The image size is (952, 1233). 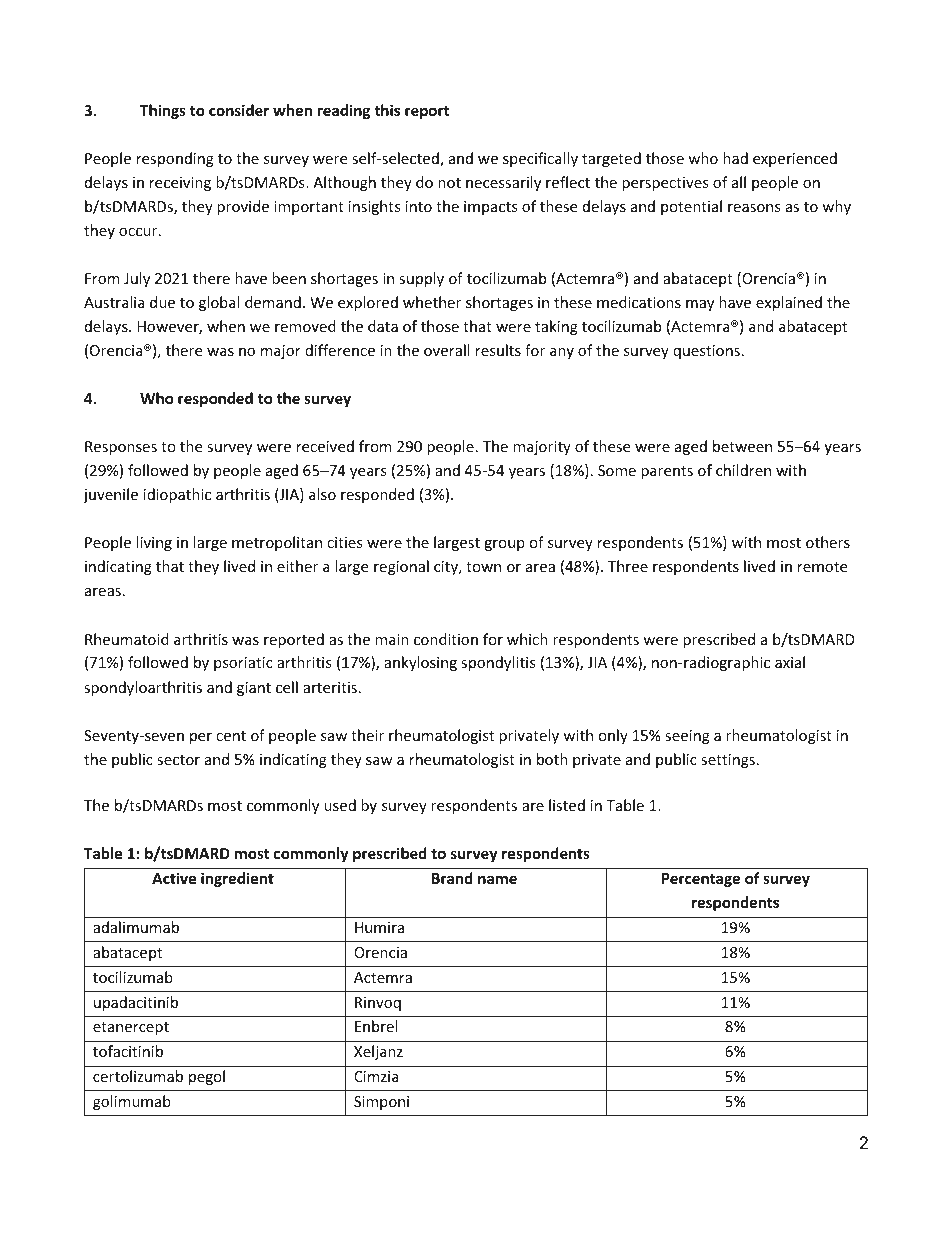 I want to click on Brand, so click(x=452, y=878).
